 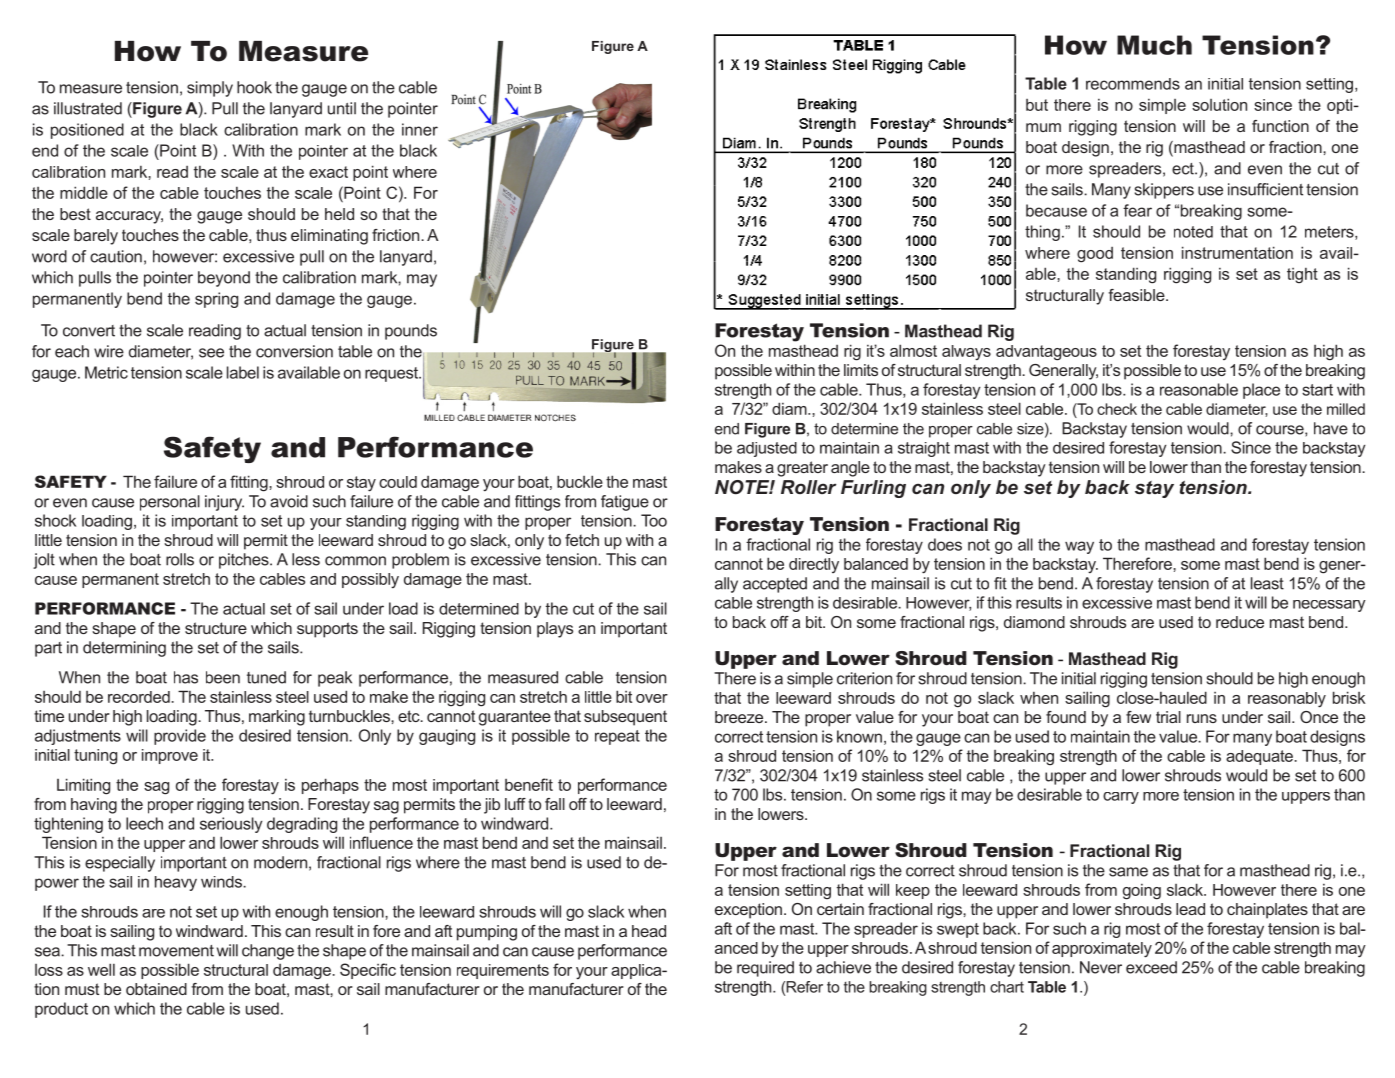 I want to click on obtained, so click(x=156, y=989).
